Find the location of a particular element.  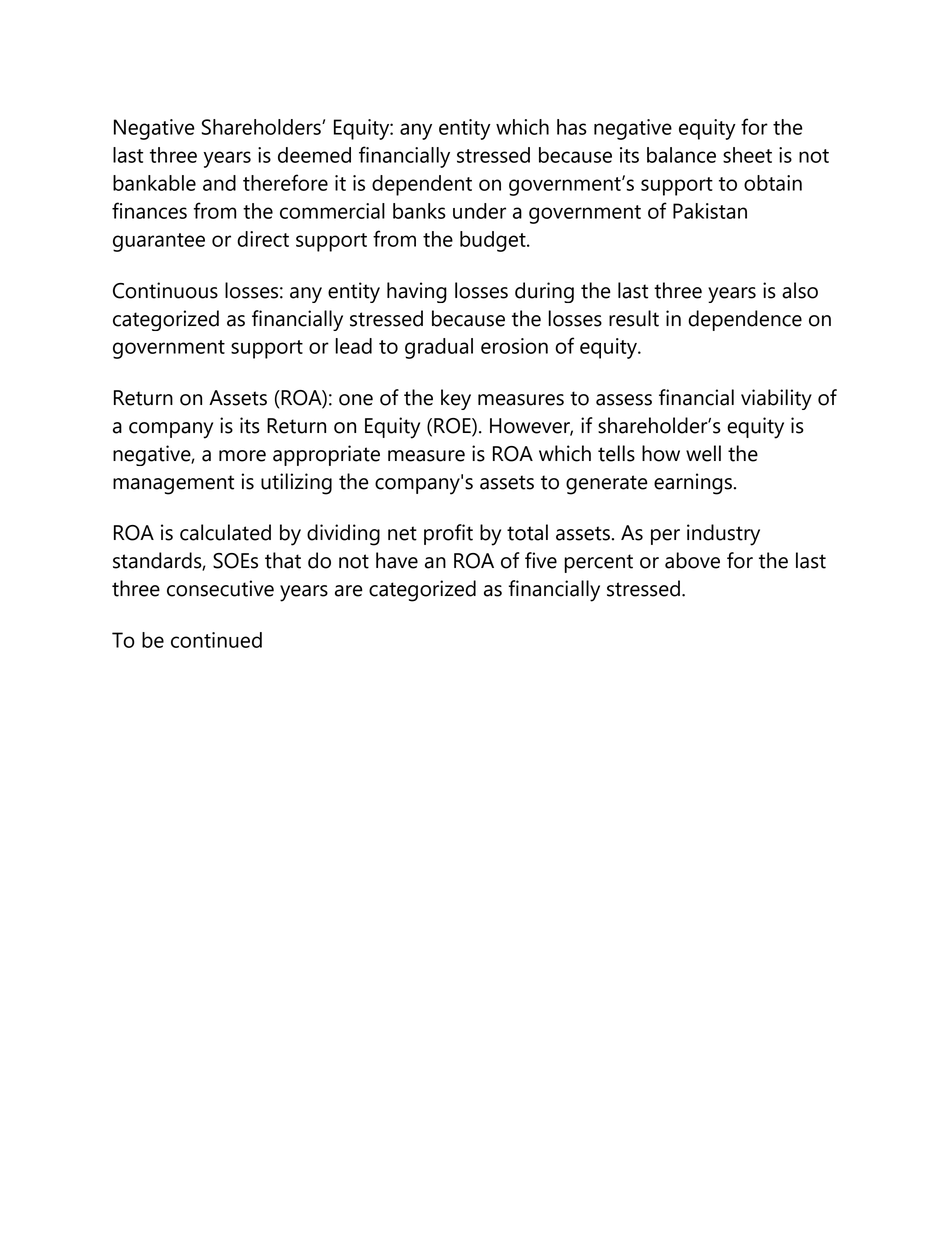

has is located at coordinates (572, 127).
